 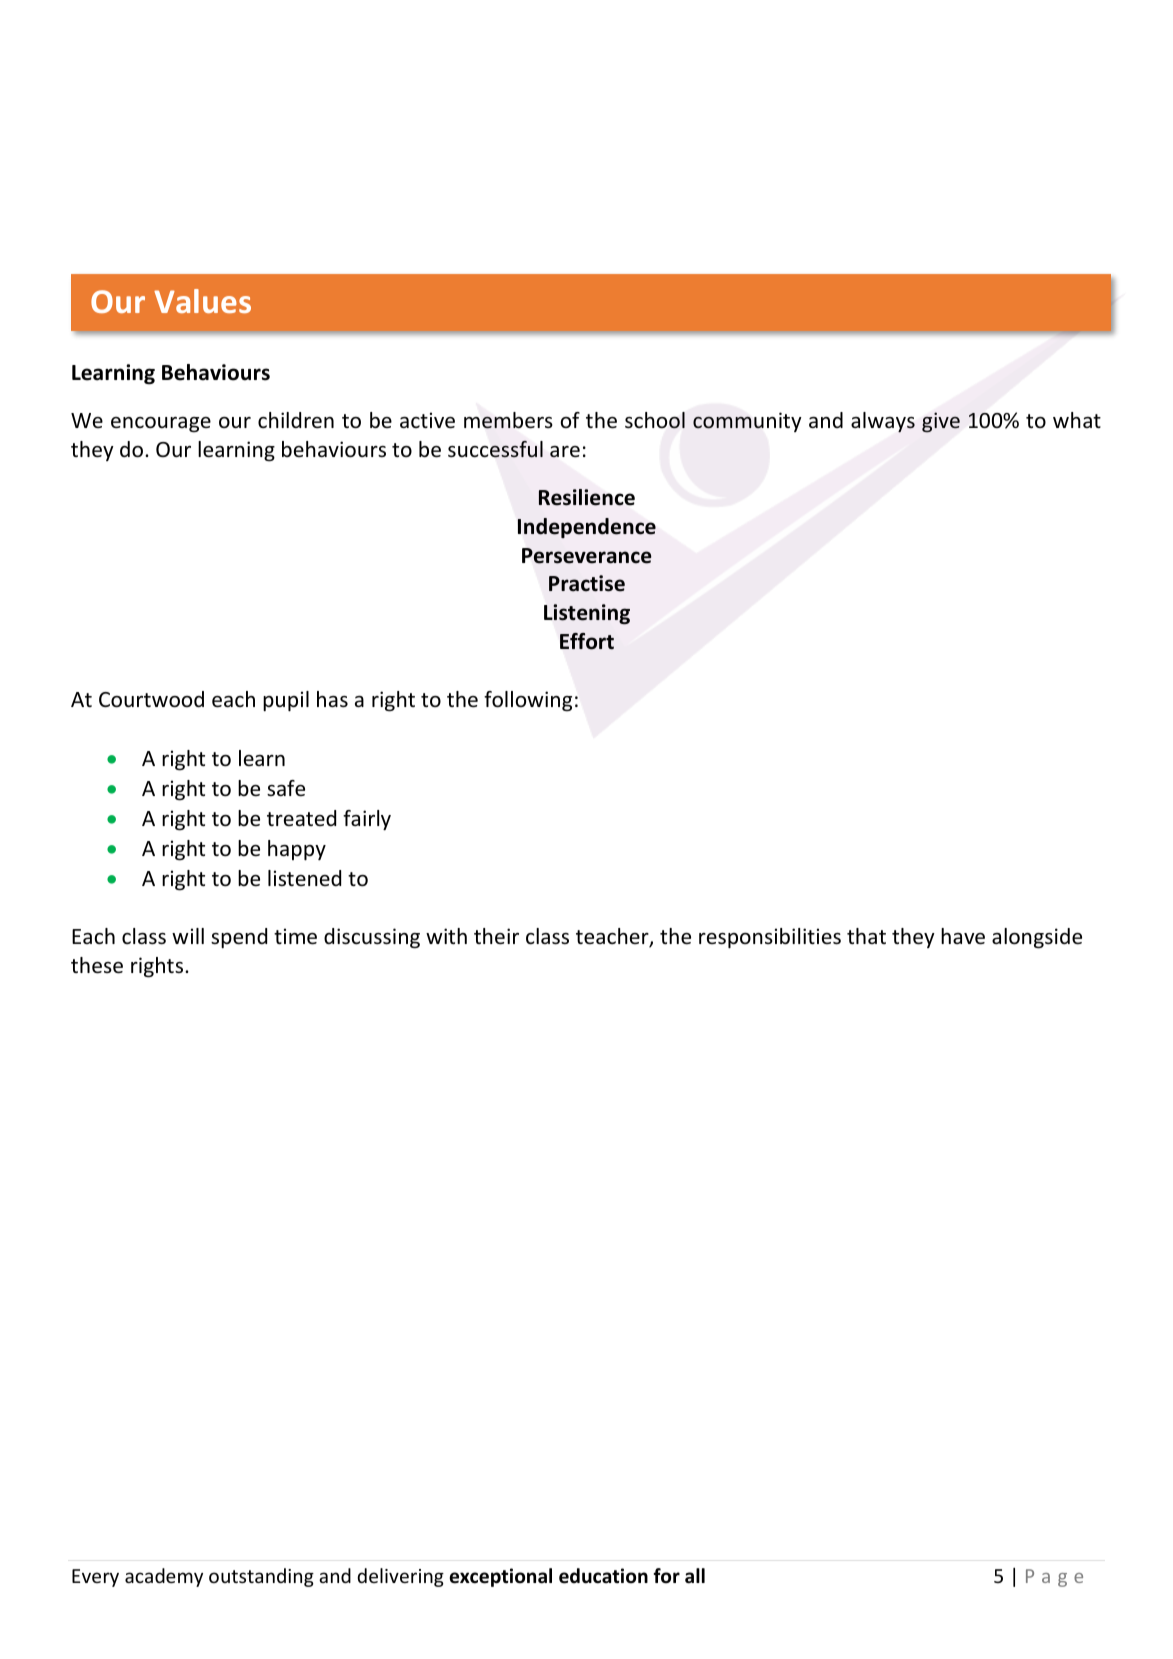 What do you see at coordinates (603, 1576) in the screenshot?
I see `education` at bounding box center [603, 1576].
